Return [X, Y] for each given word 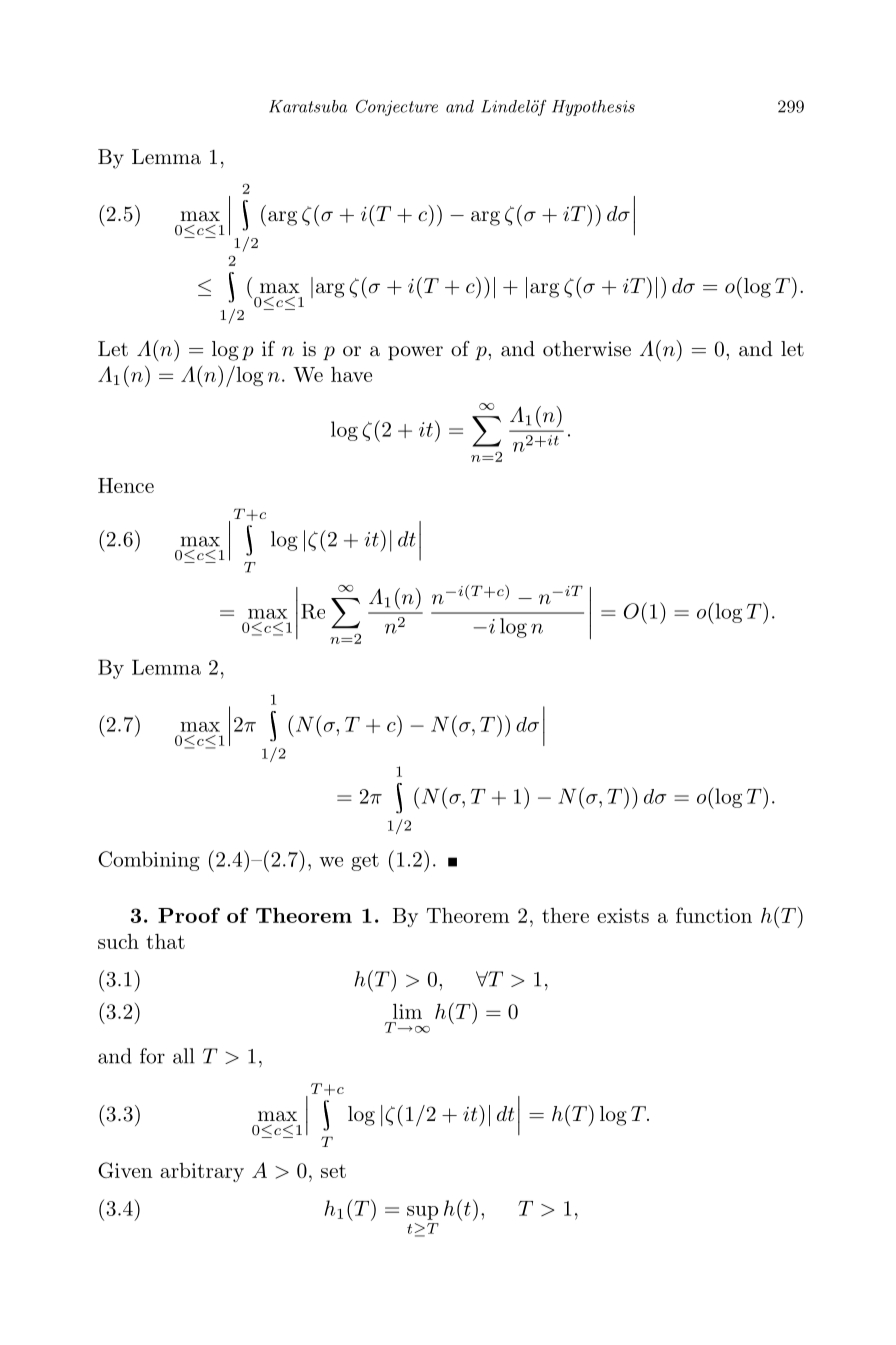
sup [422, 1213]
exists [623, 915]
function [714, 915]
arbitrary [202, 1172]
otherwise [587, 349]
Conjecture [397, 107]
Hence [126, 485]
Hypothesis [593, 108]
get [365, 862]
